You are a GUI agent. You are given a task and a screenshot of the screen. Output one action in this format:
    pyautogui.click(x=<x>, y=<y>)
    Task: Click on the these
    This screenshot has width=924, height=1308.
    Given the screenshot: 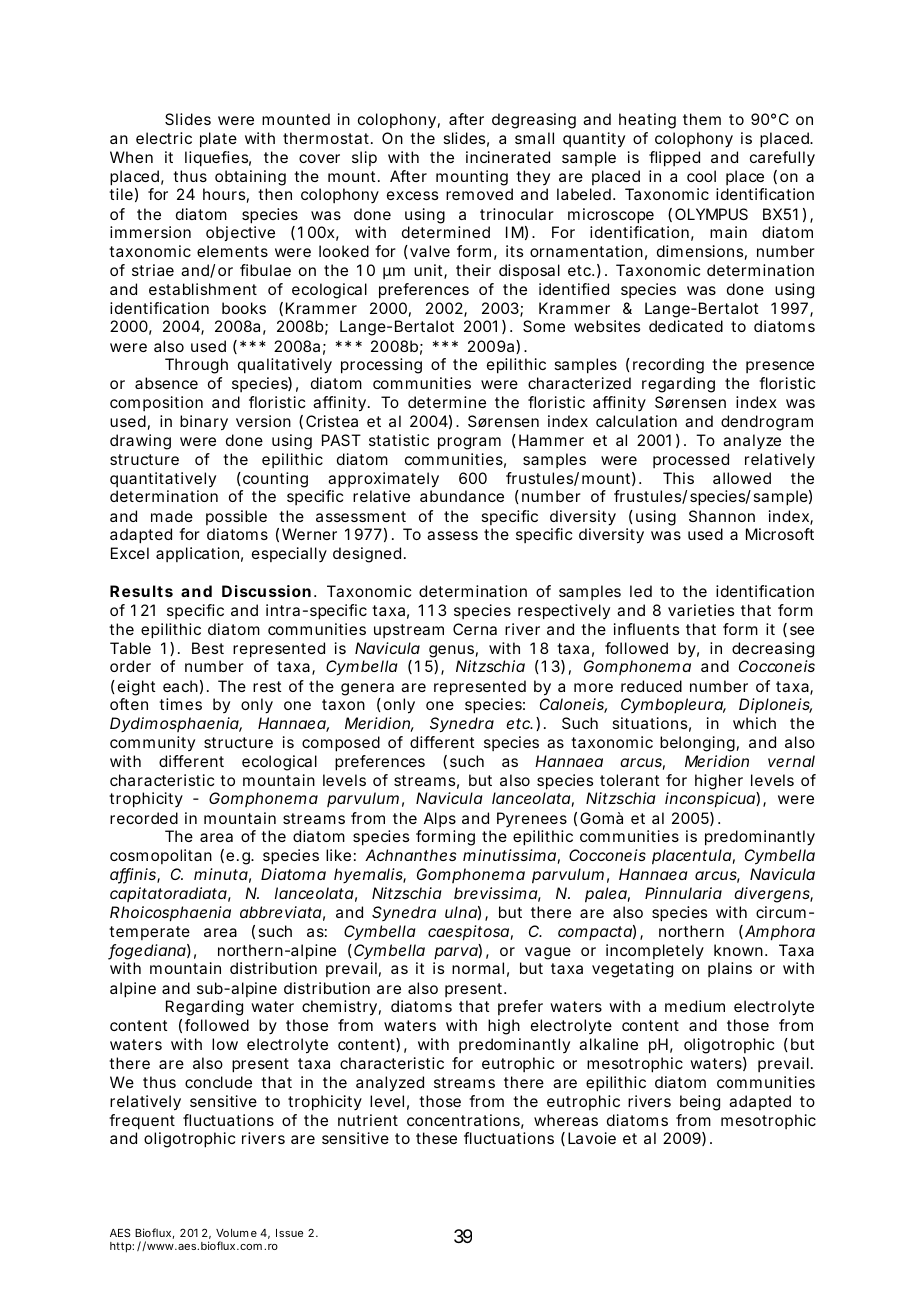 What is the action you would take?
    pyautogui.click(x=436, y=1138)
